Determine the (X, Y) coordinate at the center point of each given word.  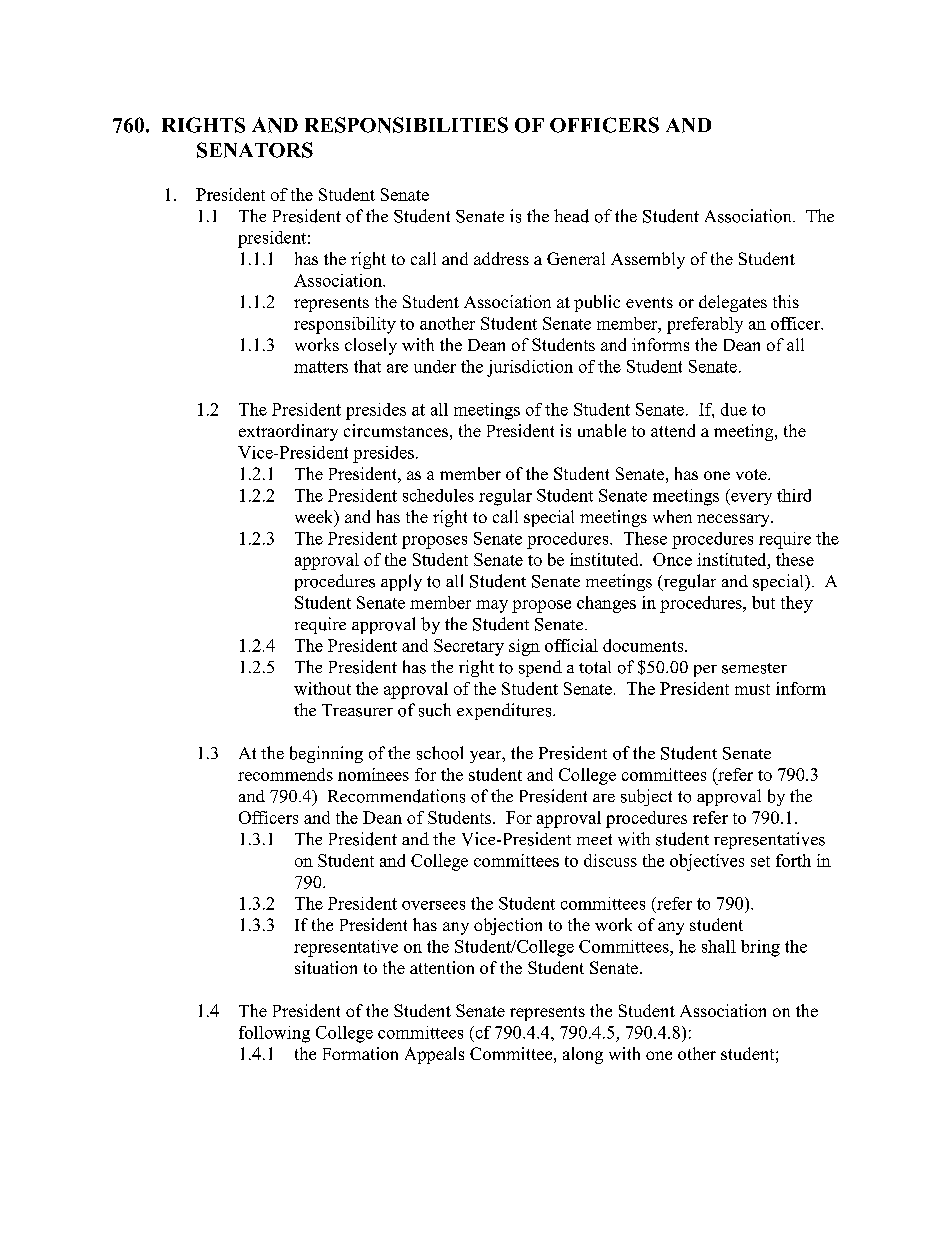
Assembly (648, 260)
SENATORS (255, 150)
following (274, 1034)
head (571, 216)
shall (719, 946)
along (583, 1055)
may (492, 606)
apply (401, 582)
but (763, 602)
